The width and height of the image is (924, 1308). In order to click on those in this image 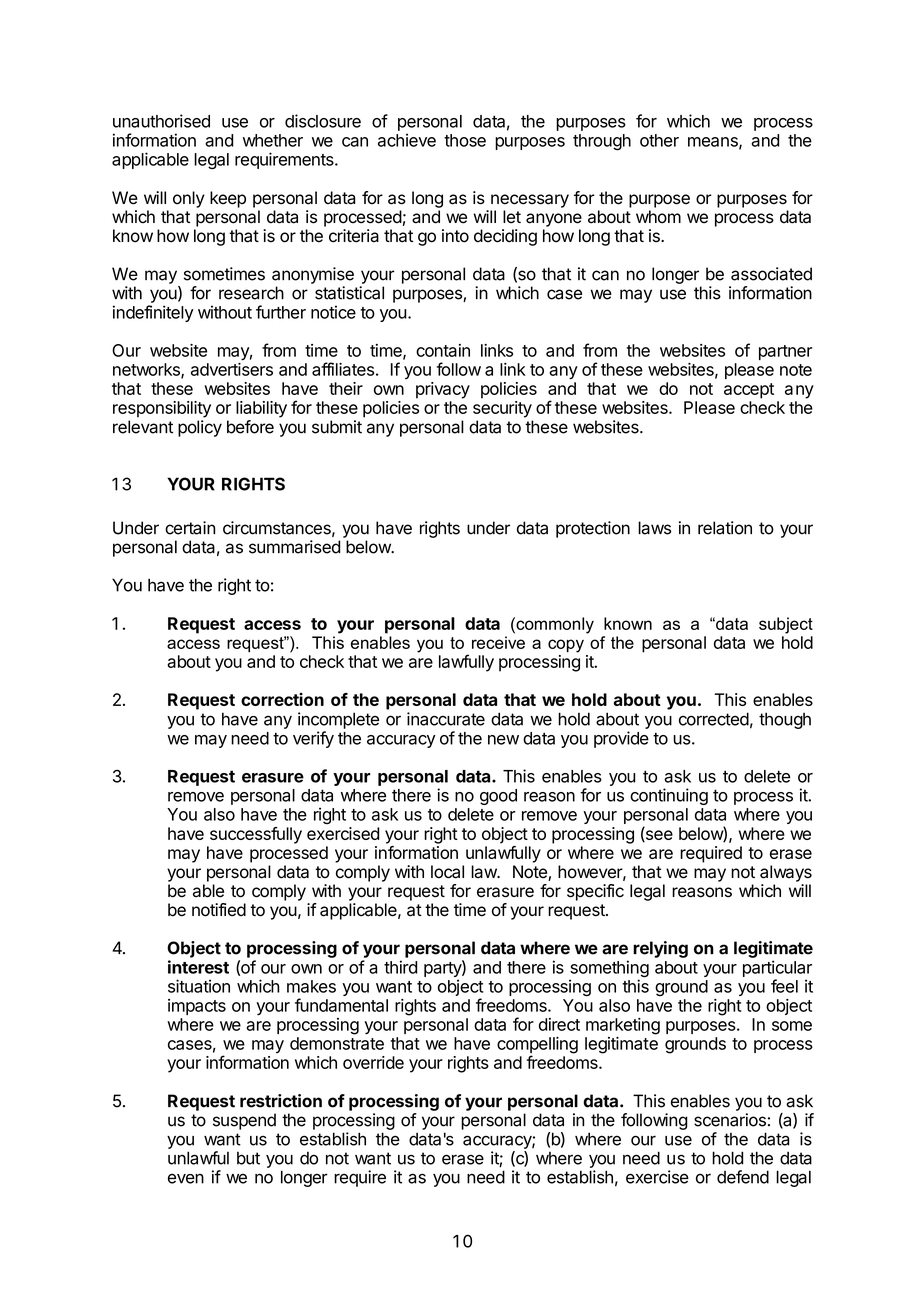, I will do `click(465, 140)`.
